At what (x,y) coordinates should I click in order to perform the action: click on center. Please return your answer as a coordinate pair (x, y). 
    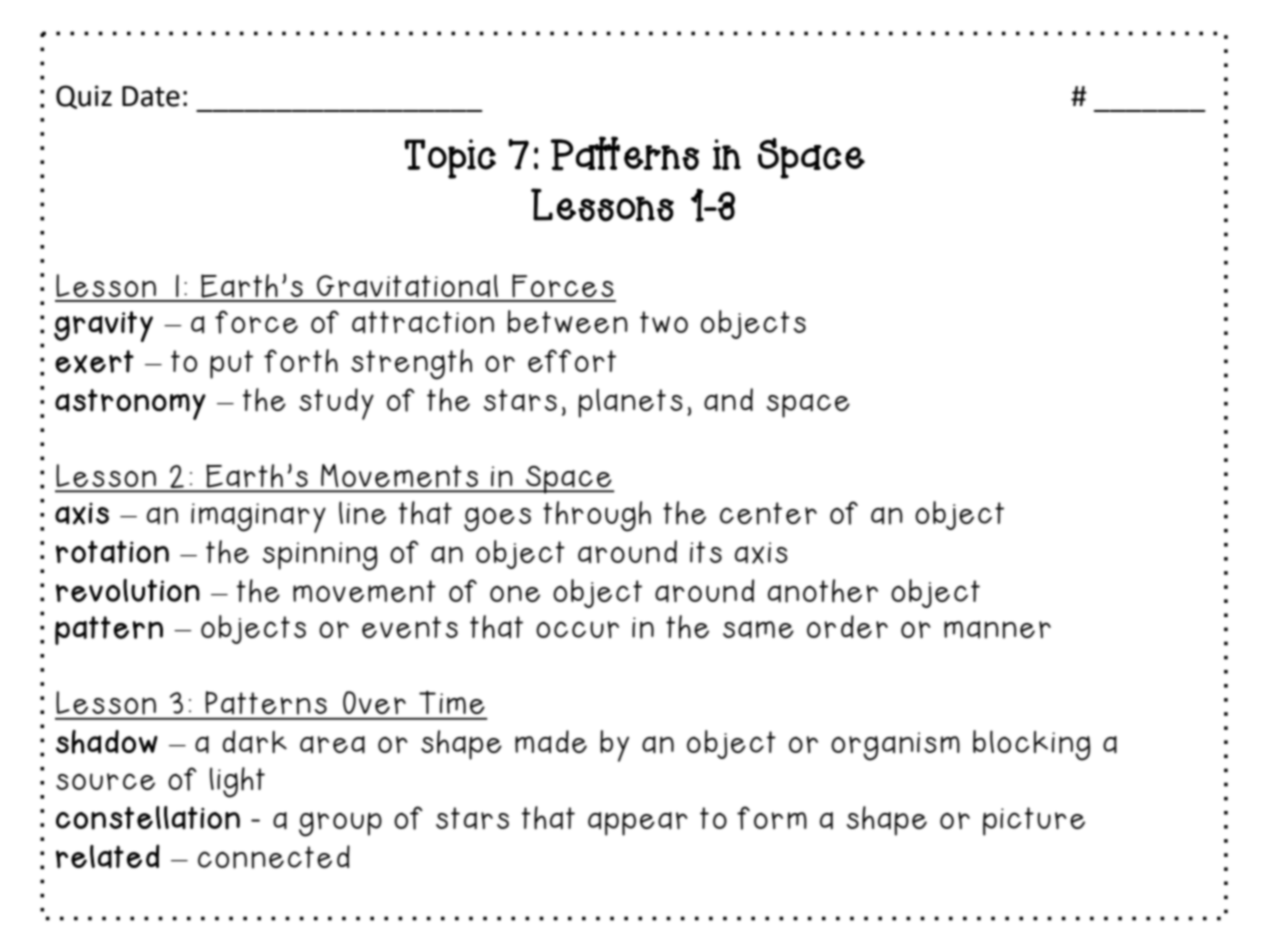
    Looking at the image, I should click on (768, 513).
